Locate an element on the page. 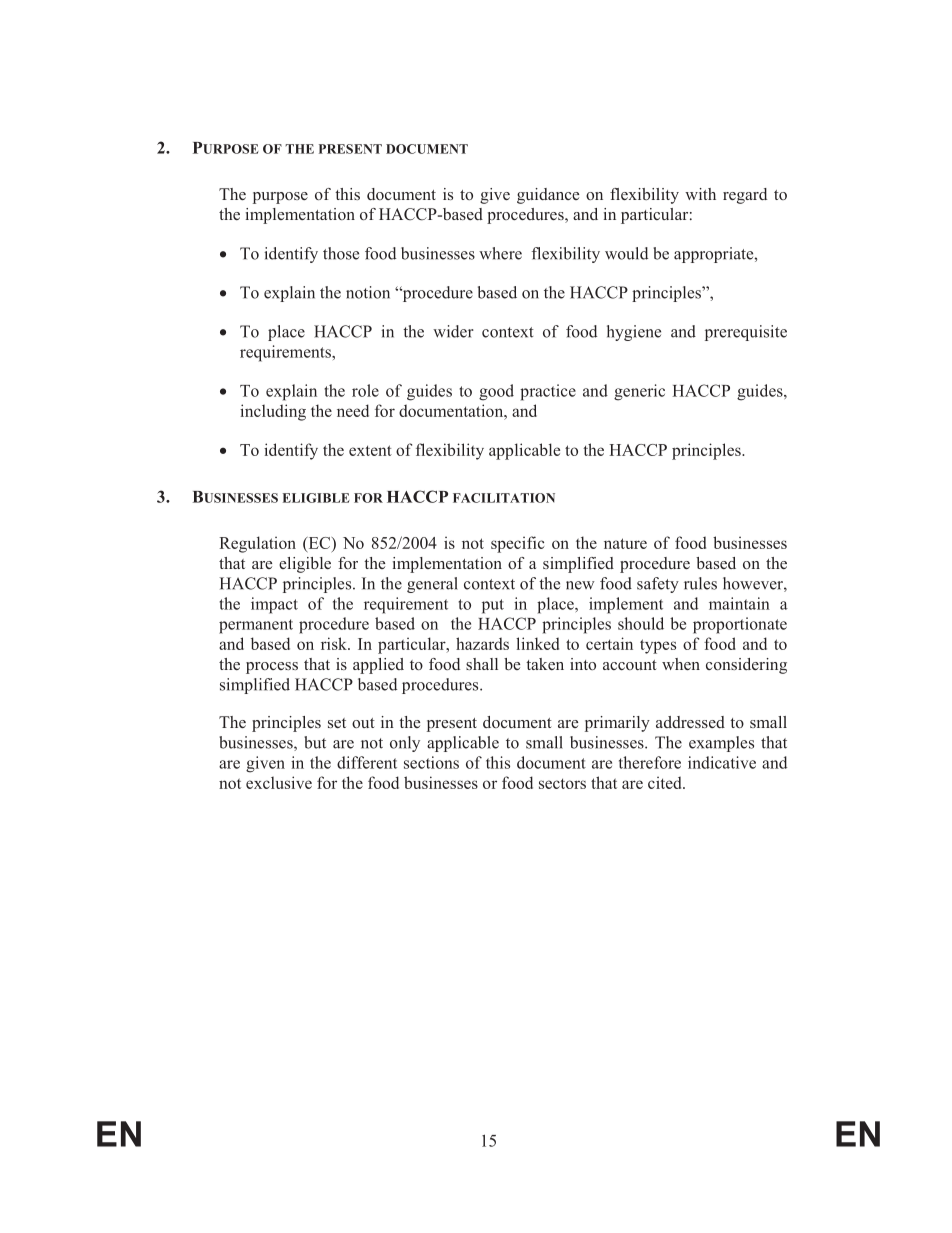 The width and height of the image is (952, 1233). those is located at coordinates (341, 253).
